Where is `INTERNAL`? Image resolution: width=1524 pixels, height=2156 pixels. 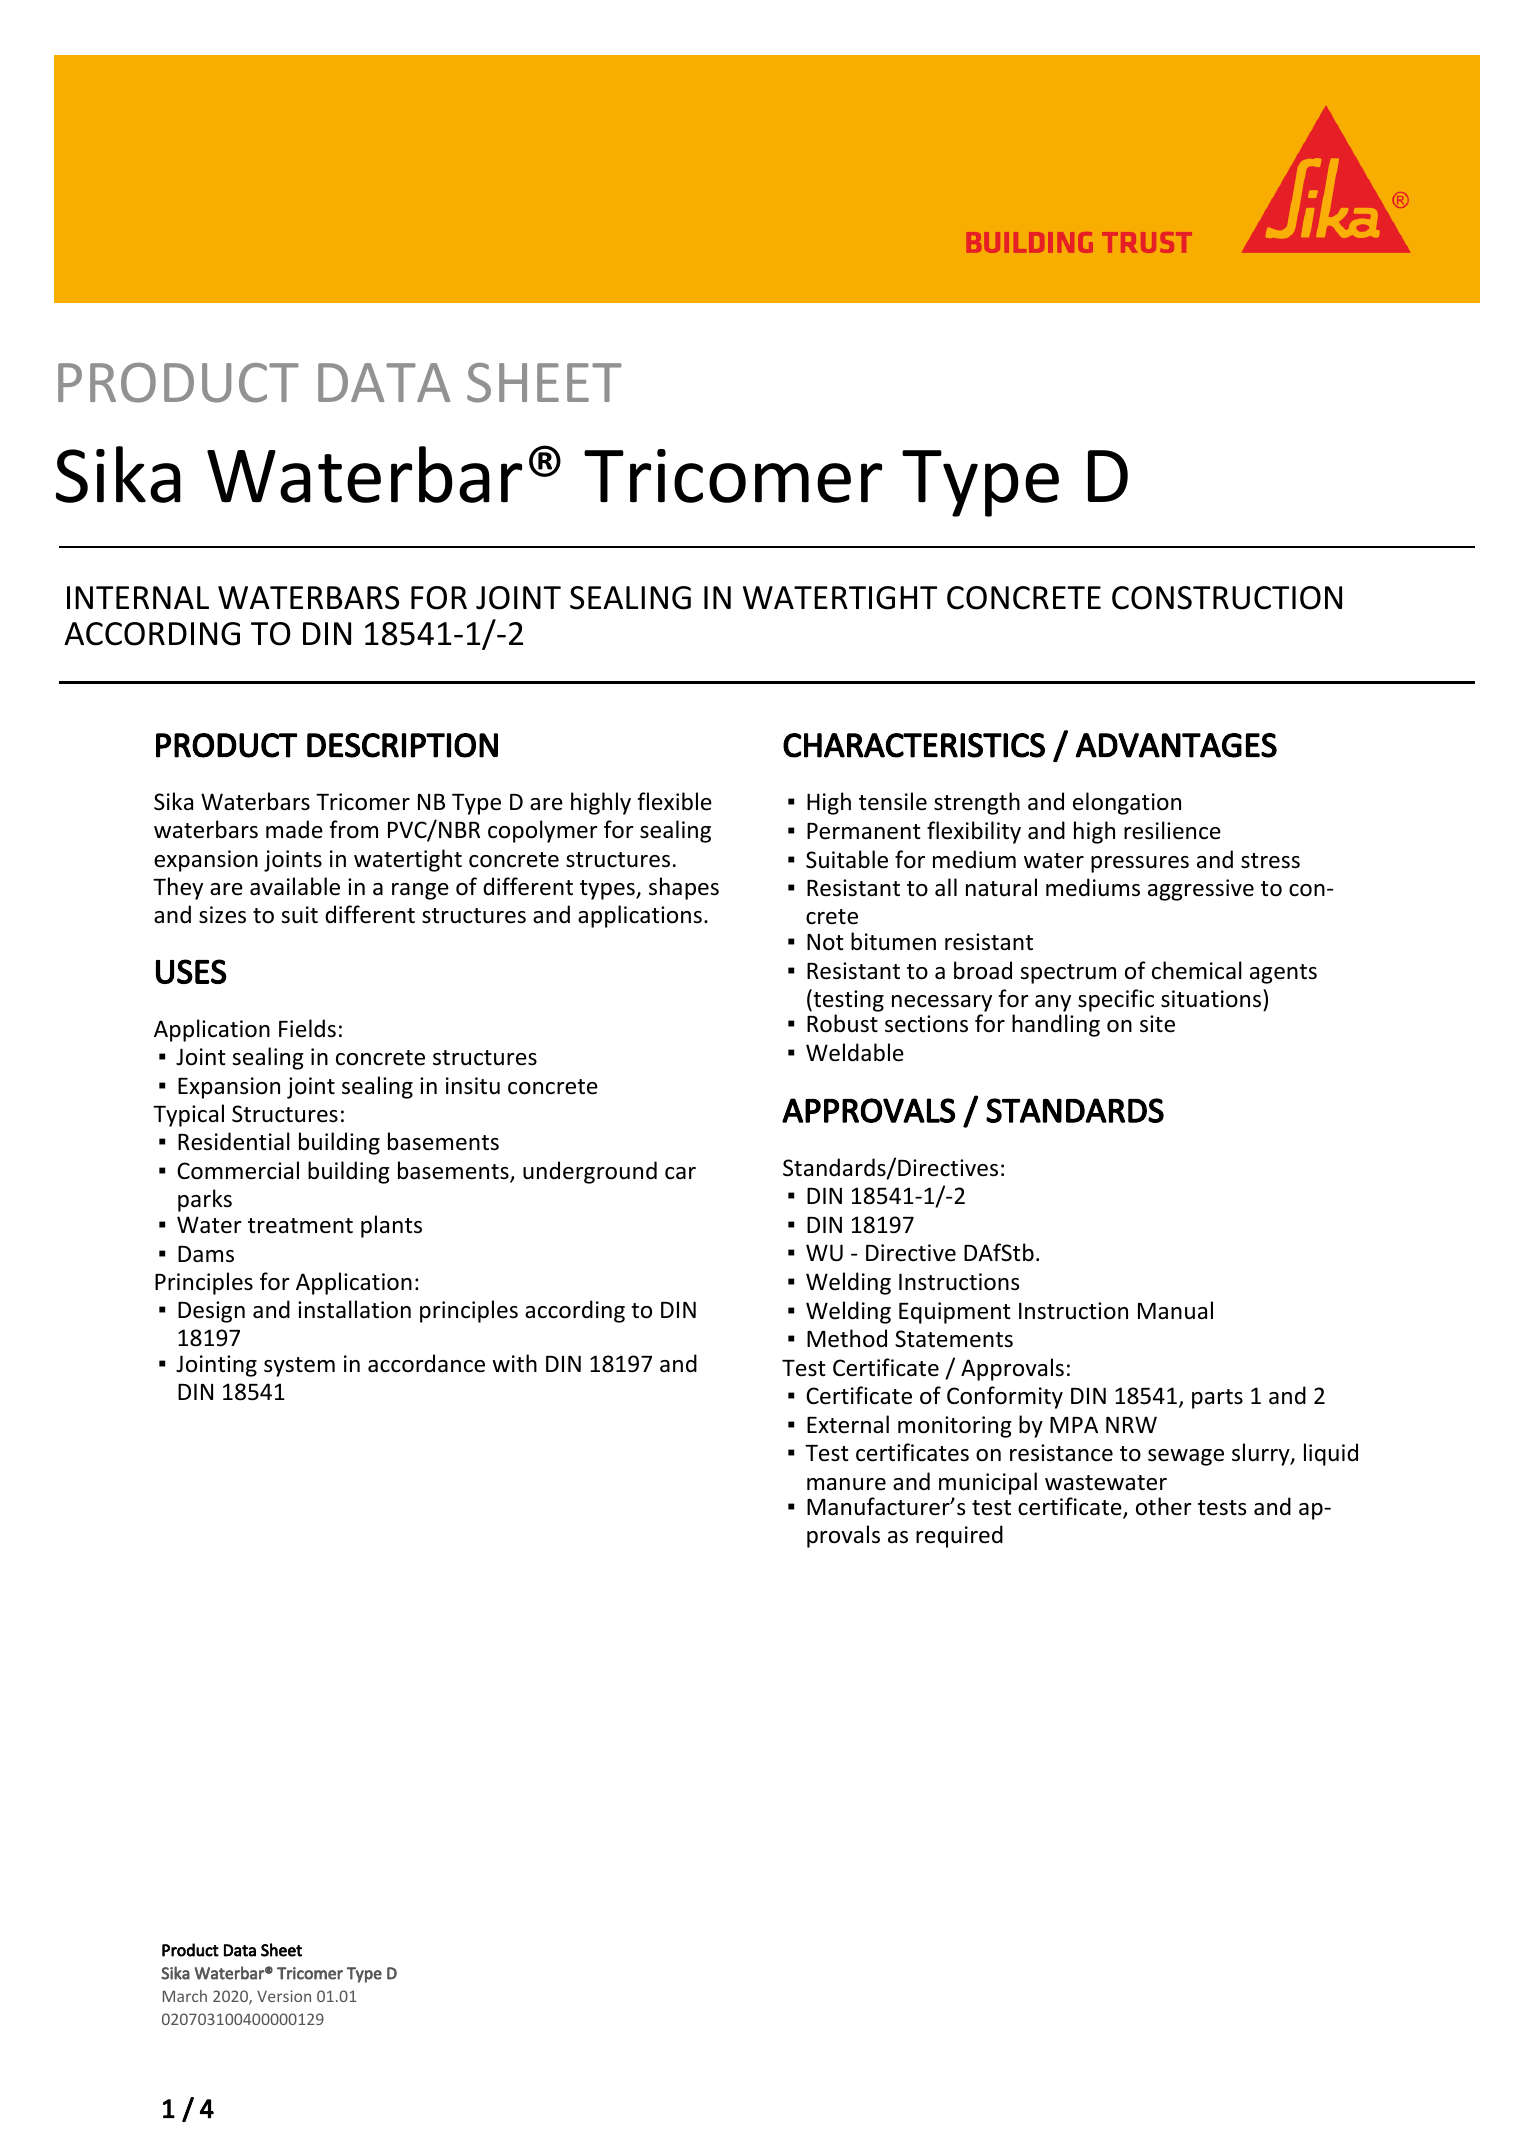 INTERNAL is located at coordinates (138, 597).
